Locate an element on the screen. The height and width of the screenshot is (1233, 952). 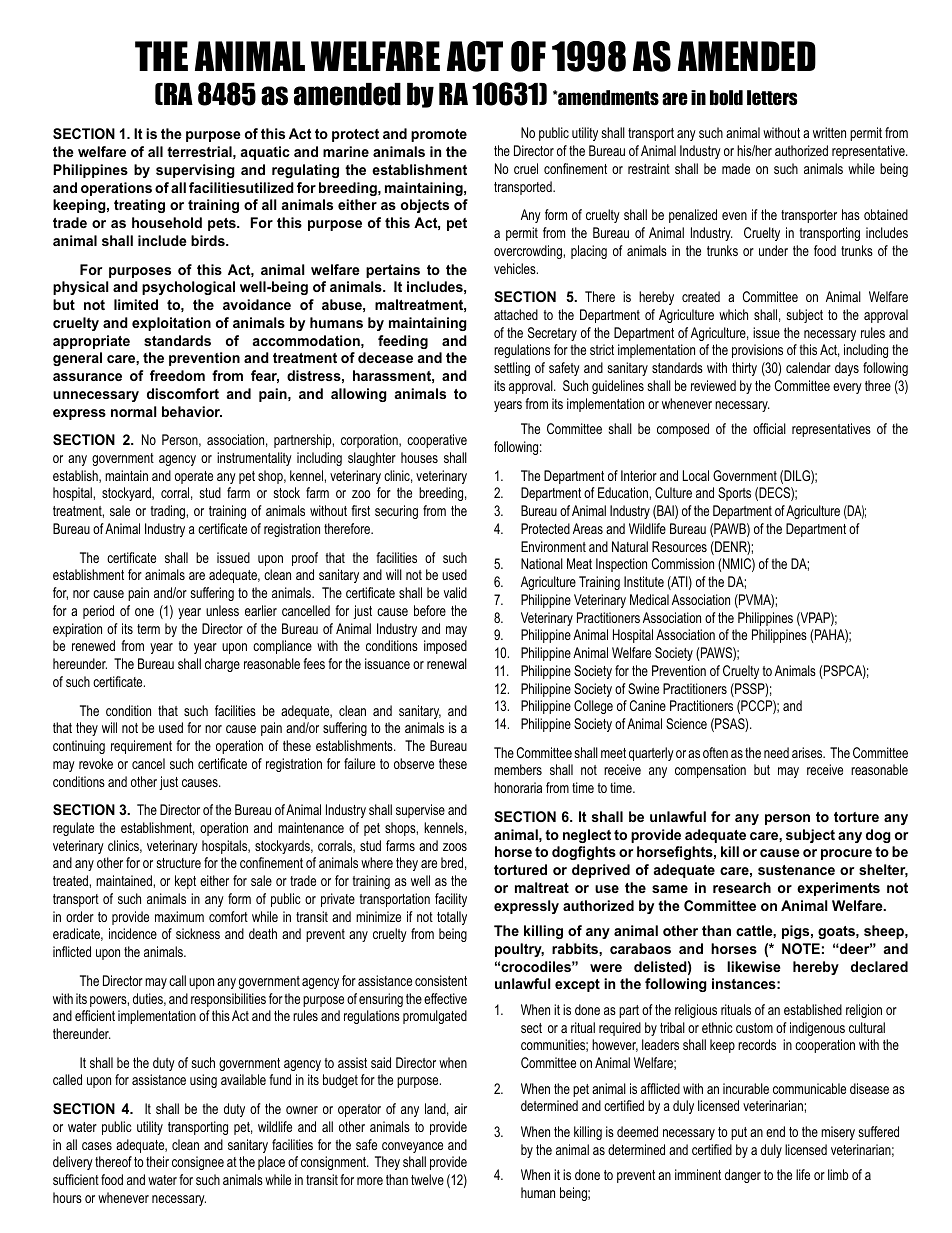
danger is located at coordinates (743, 1176).
